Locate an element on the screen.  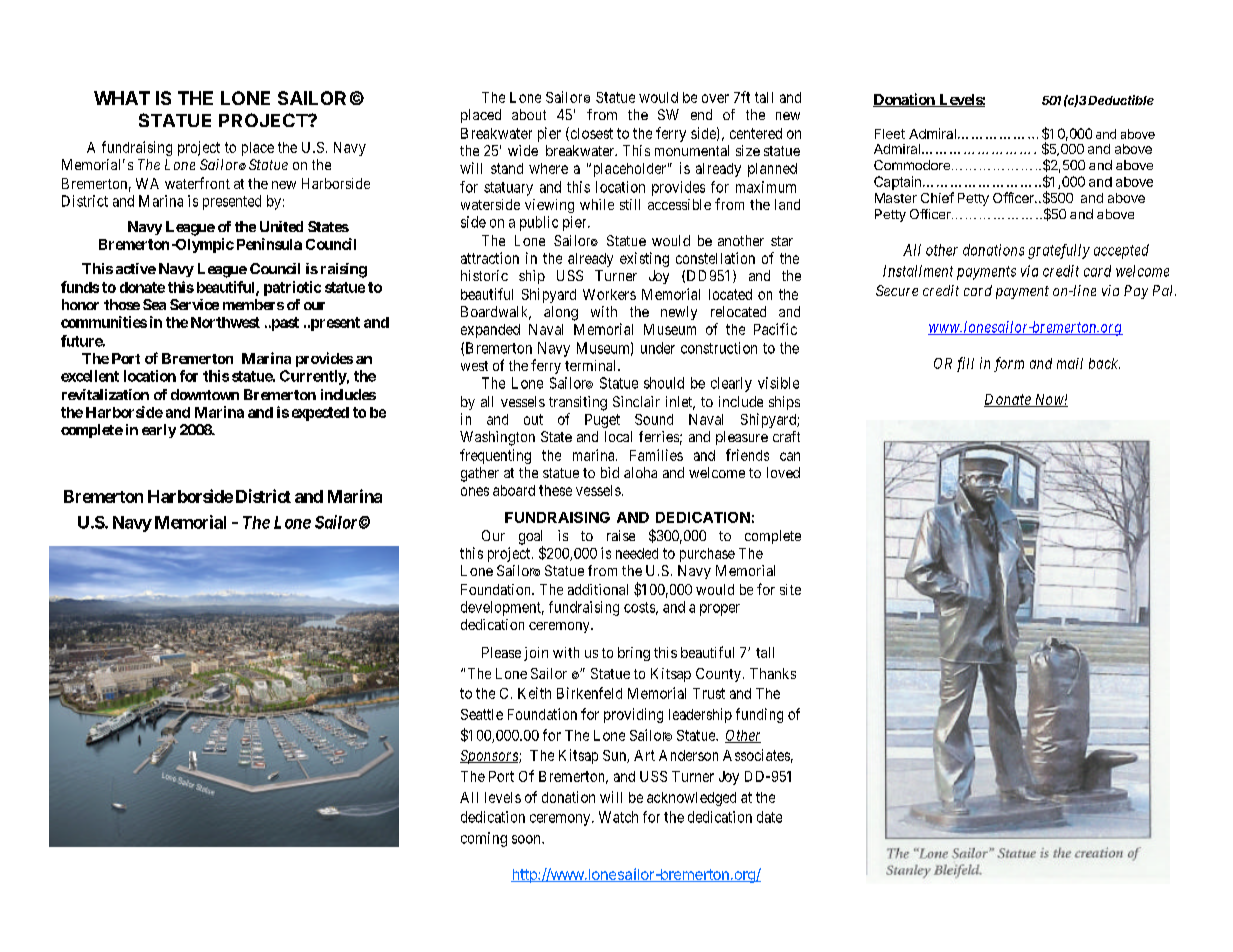
goal is located at coordinates (531, 538).
